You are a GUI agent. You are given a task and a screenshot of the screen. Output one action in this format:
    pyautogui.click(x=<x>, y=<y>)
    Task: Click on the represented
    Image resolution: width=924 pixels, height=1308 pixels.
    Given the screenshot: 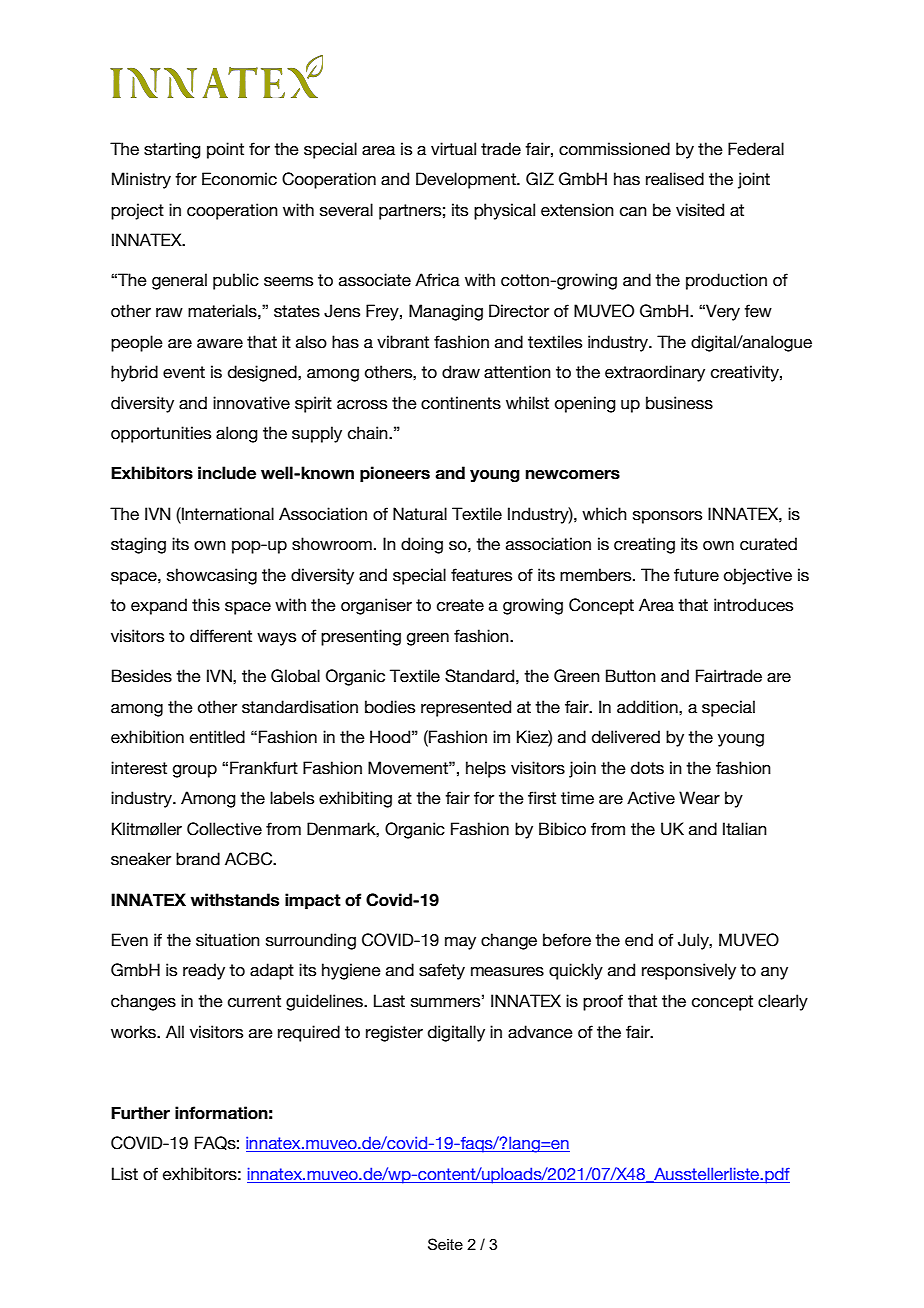 What is the action you would take?
    pyautogui.click(x=466, y=708)
